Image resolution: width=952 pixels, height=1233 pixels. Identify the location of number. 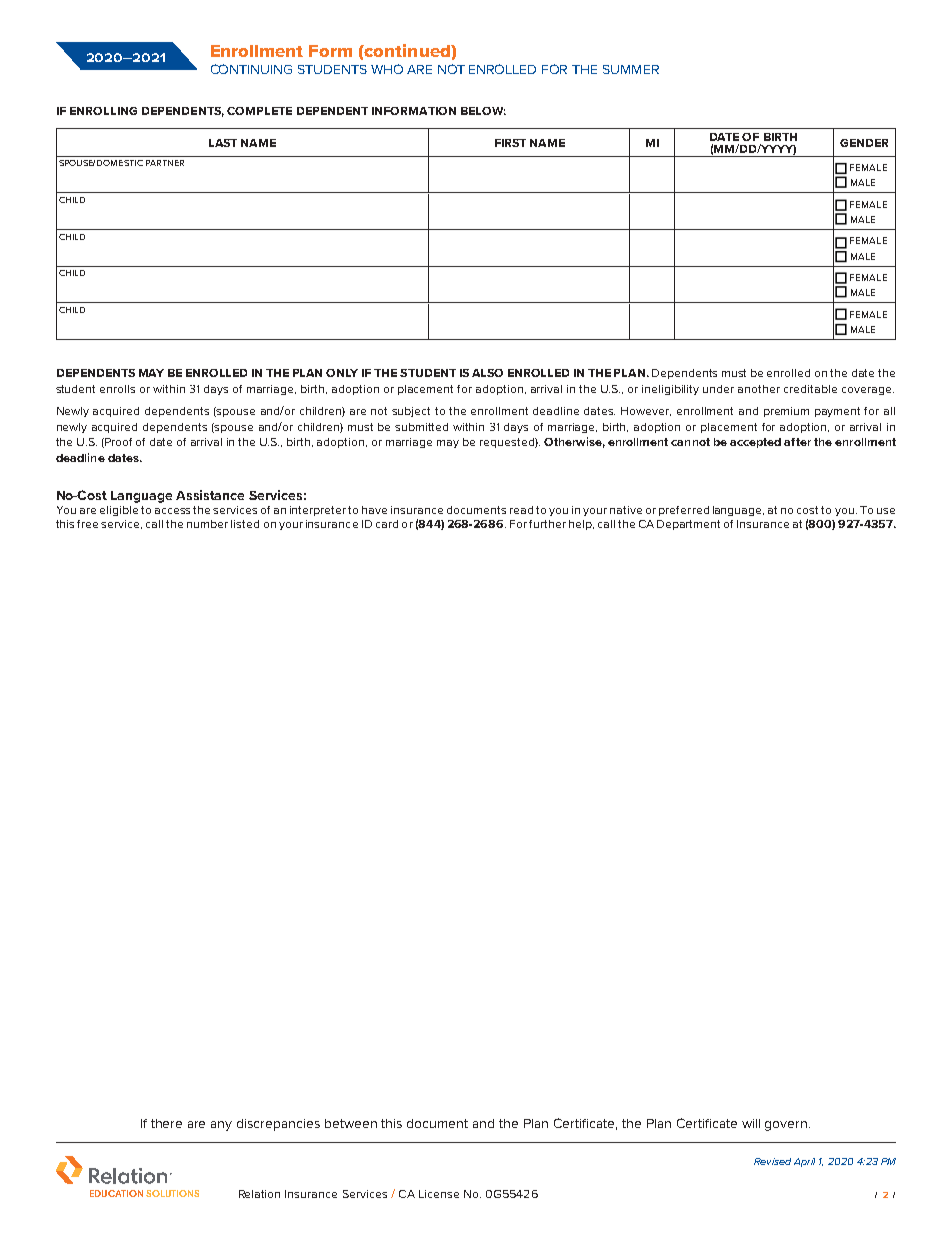
(207, 524).
